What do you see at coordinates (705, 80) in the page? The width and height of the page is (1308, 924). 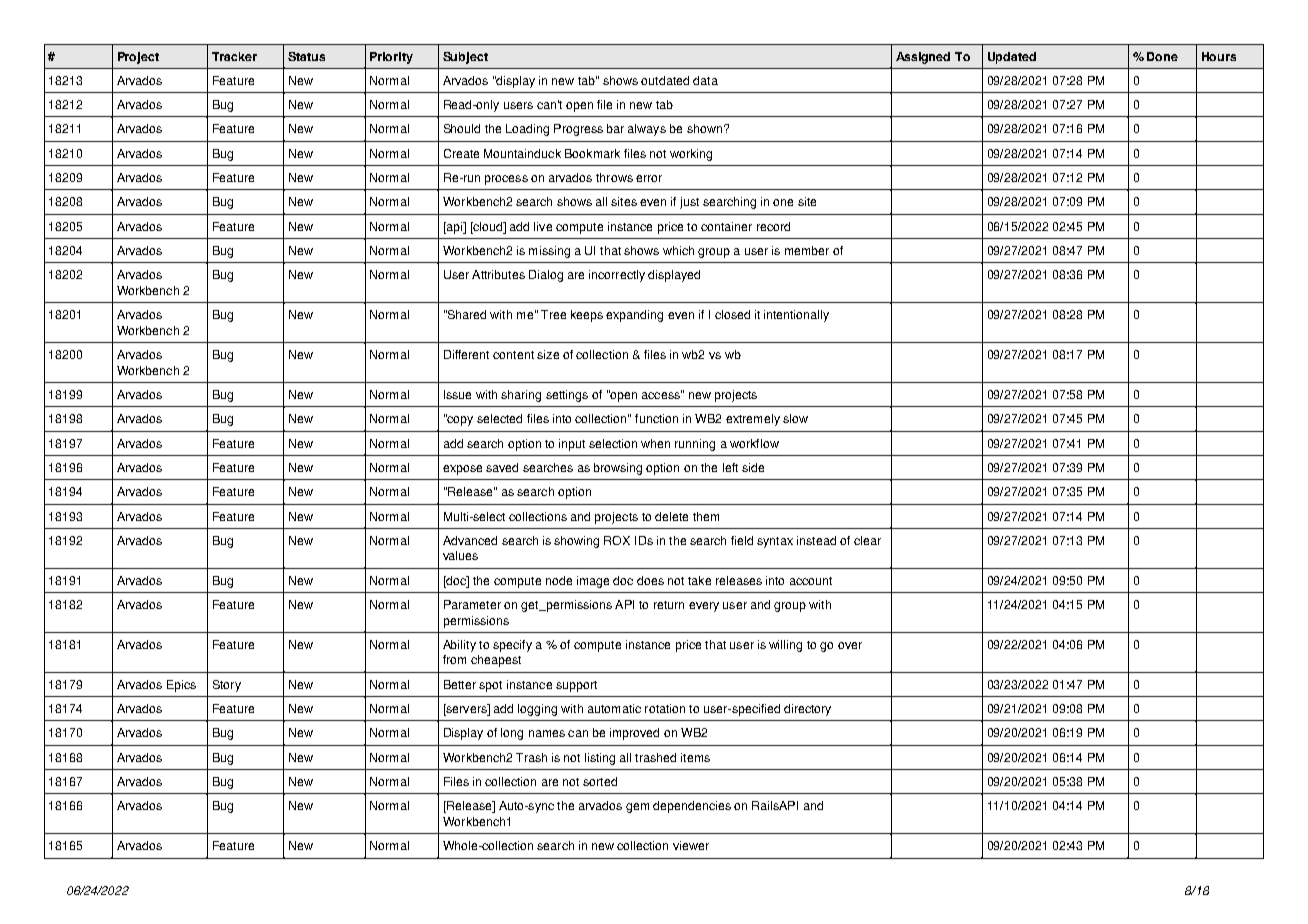 I see `data` at bounding box center [705, 80].
